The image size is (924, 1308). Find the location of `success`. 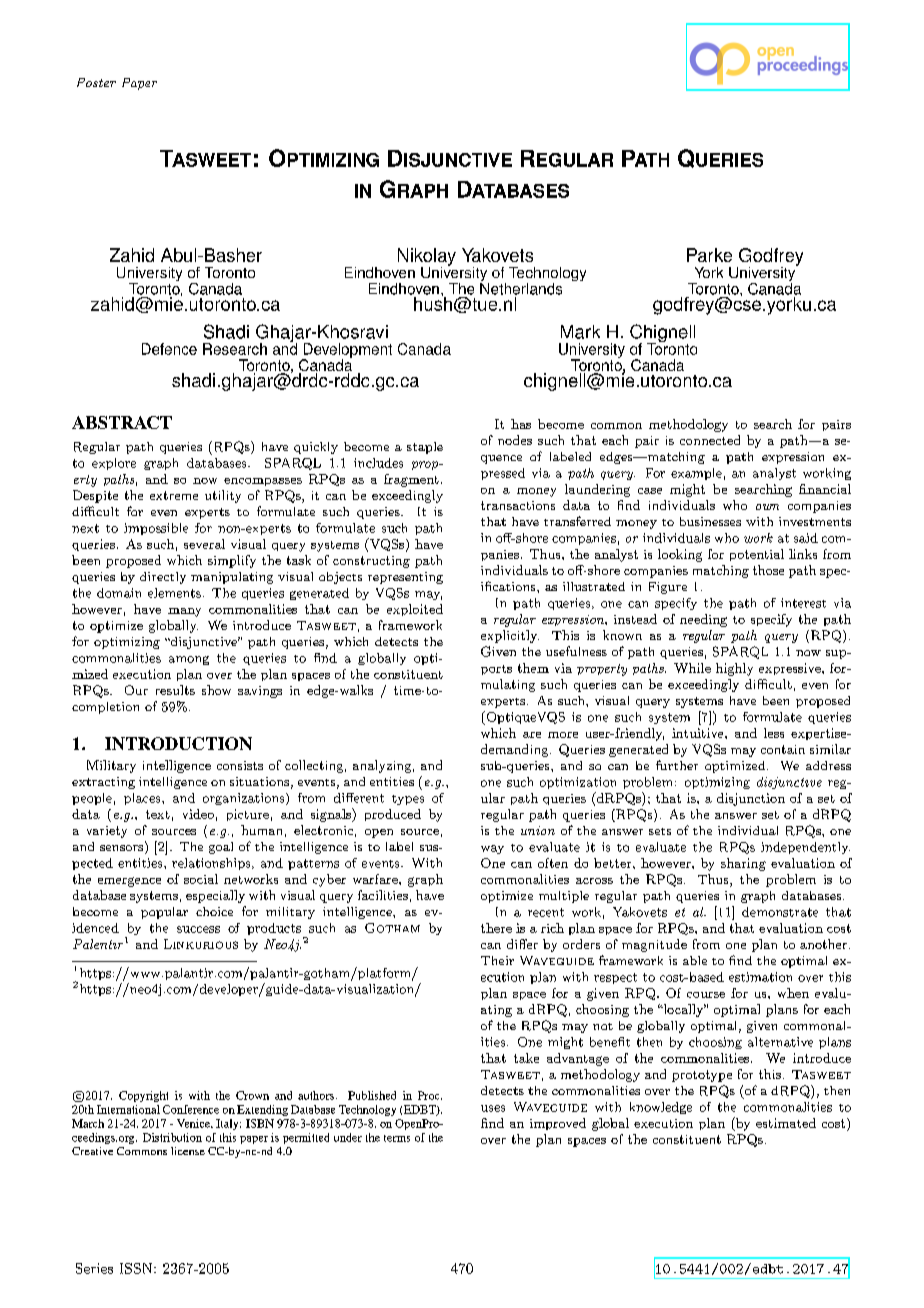

success is located at coordinates (198, 929).
